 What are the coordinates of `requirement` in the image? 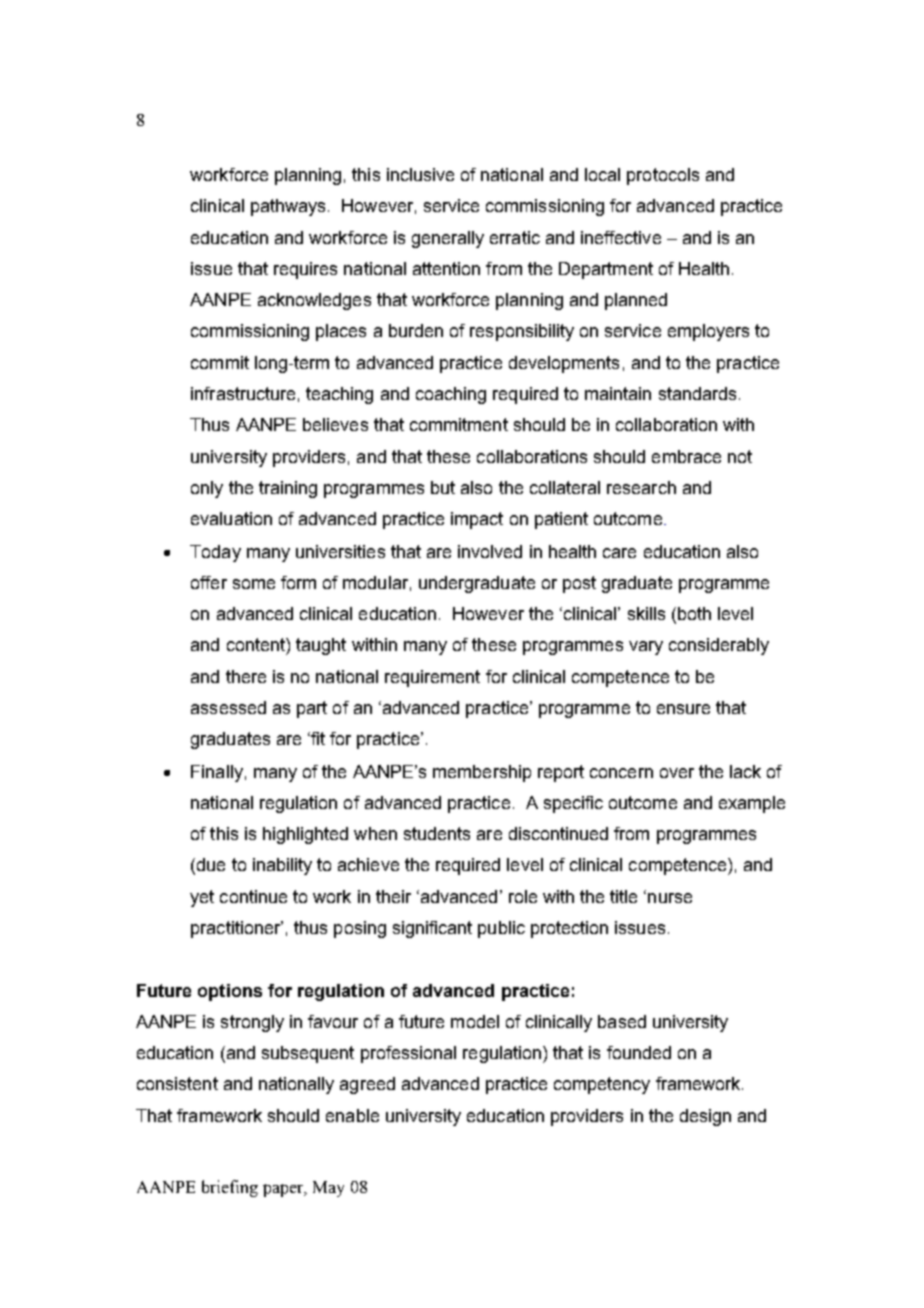 It's located at (432, 678).
